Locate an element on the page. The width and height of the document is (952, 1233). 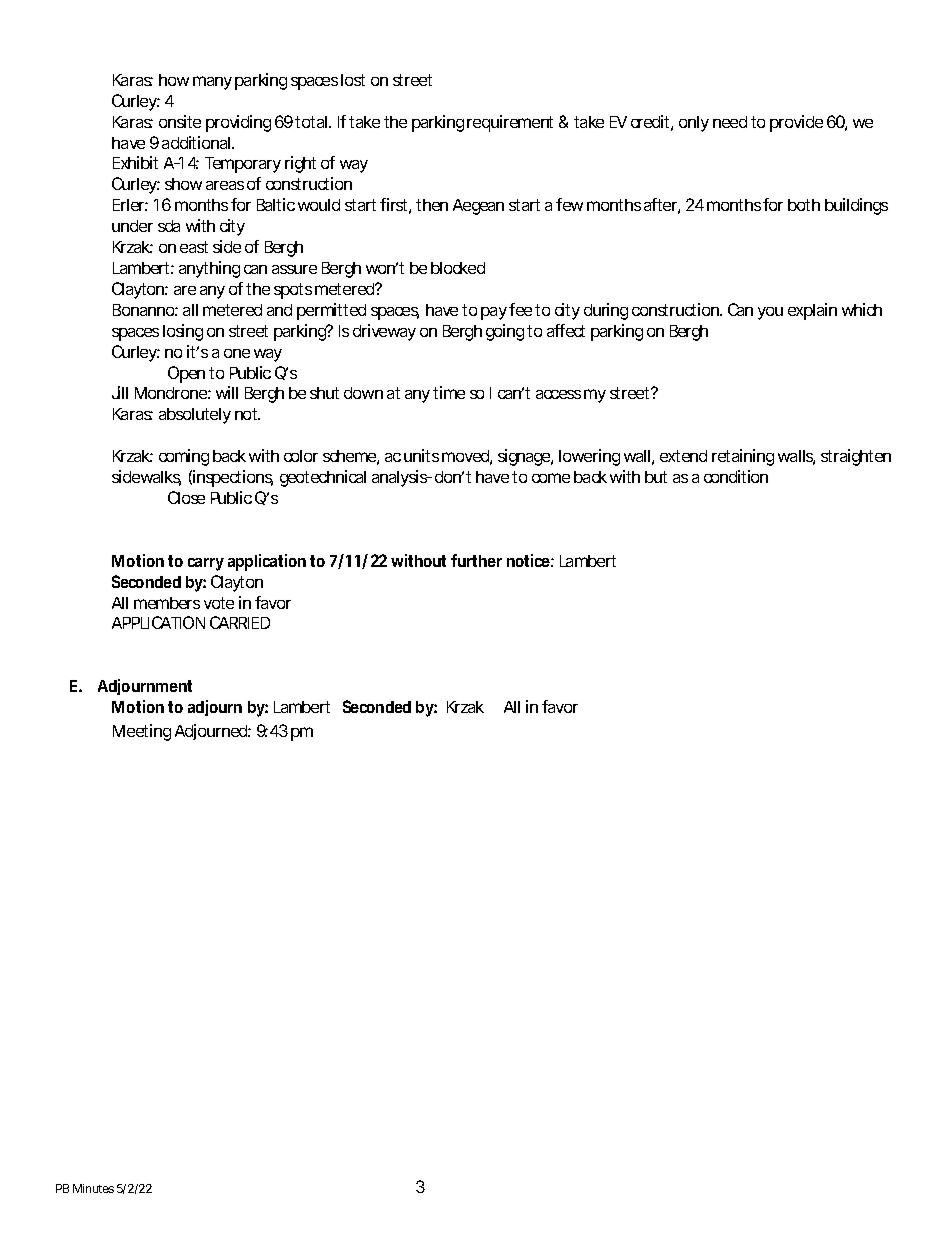
Close is located at coordinates (186, 497).
